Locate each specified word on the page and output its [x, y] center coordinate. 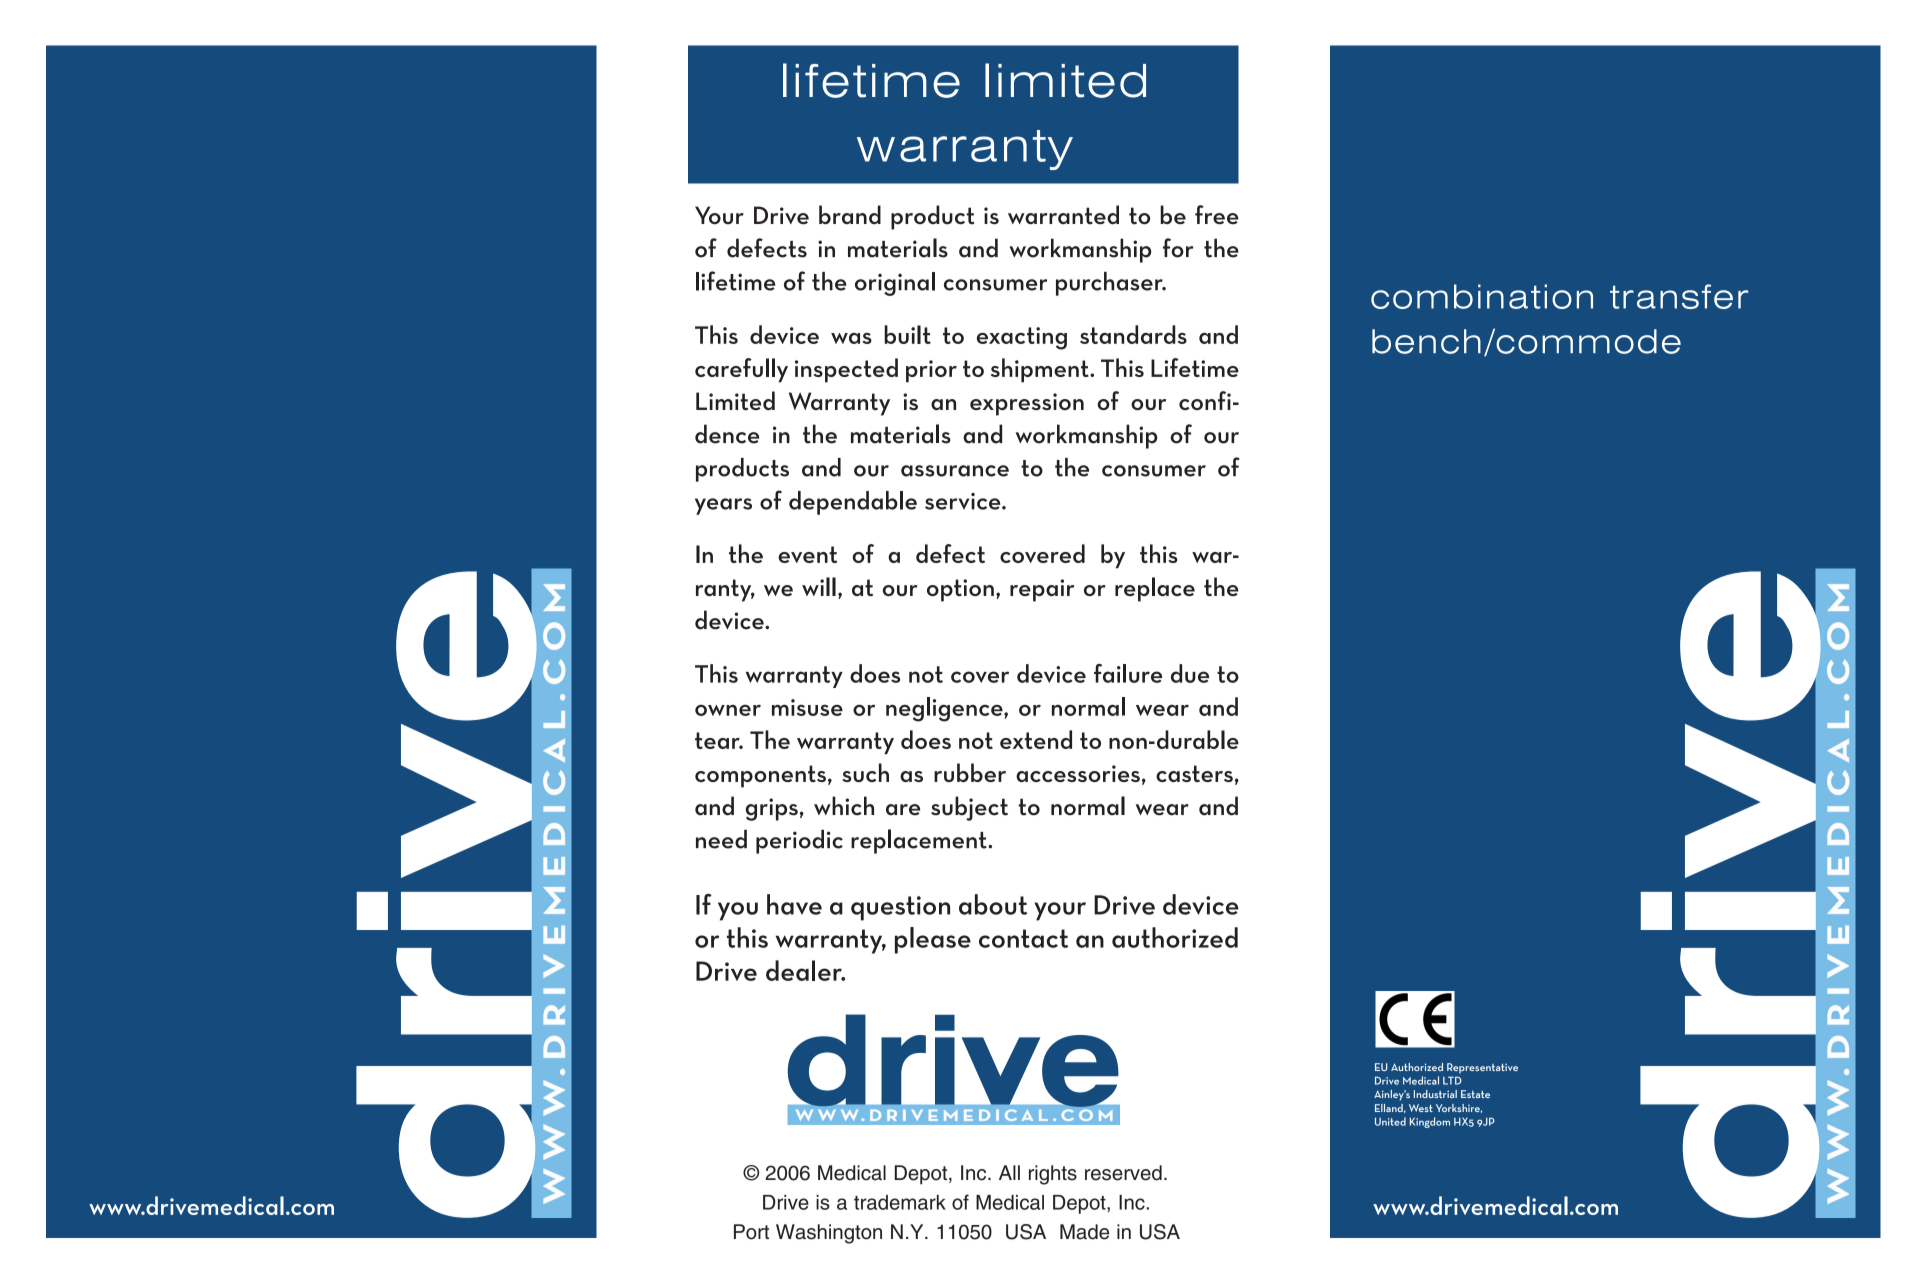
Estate [1475, 1094]
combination [1482, 296]
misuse [807, 707]
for [1178, 248]
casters [1194, 773]
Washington [829, 1234]
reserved [1123, 1173]
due [1190, 673]
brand [850, 215]
